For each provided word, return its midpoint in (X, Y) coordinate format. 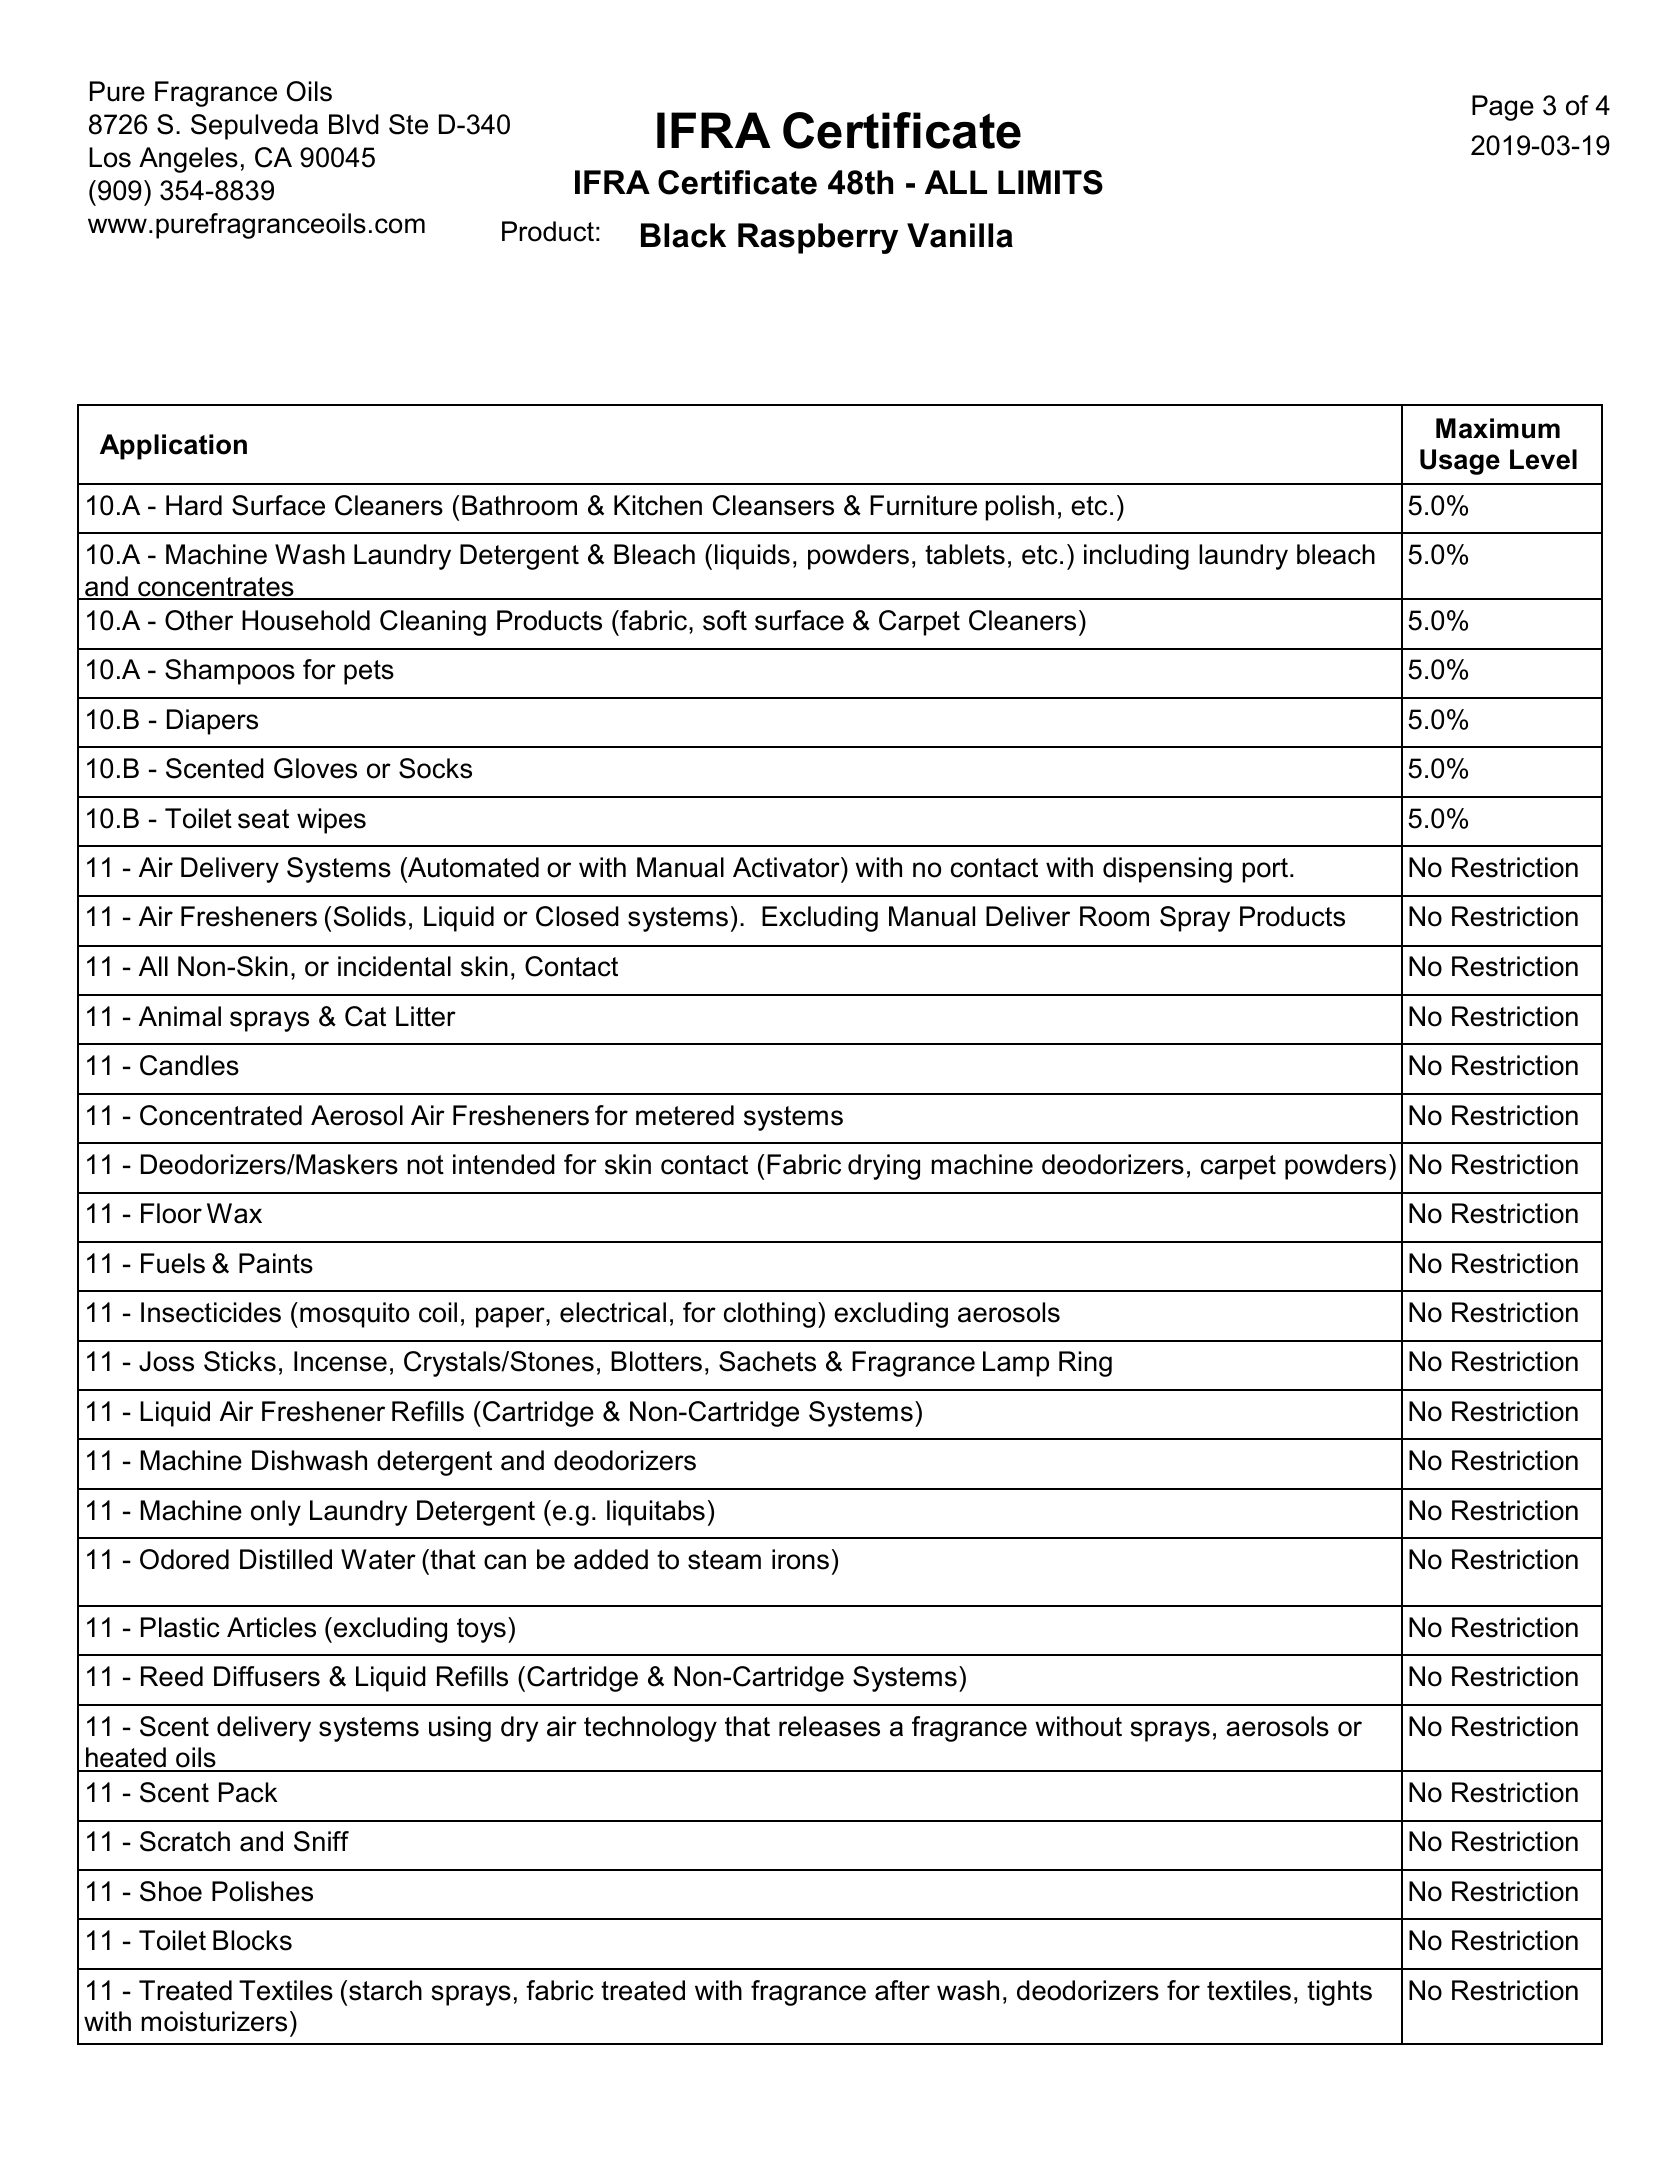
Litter (426, 1016)
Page (1503, 108)
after (902, 1990)
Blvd (354, 124)
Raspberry (818, 238)
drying (884, 1167)
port (1265, 870)
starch (385, 1990)
